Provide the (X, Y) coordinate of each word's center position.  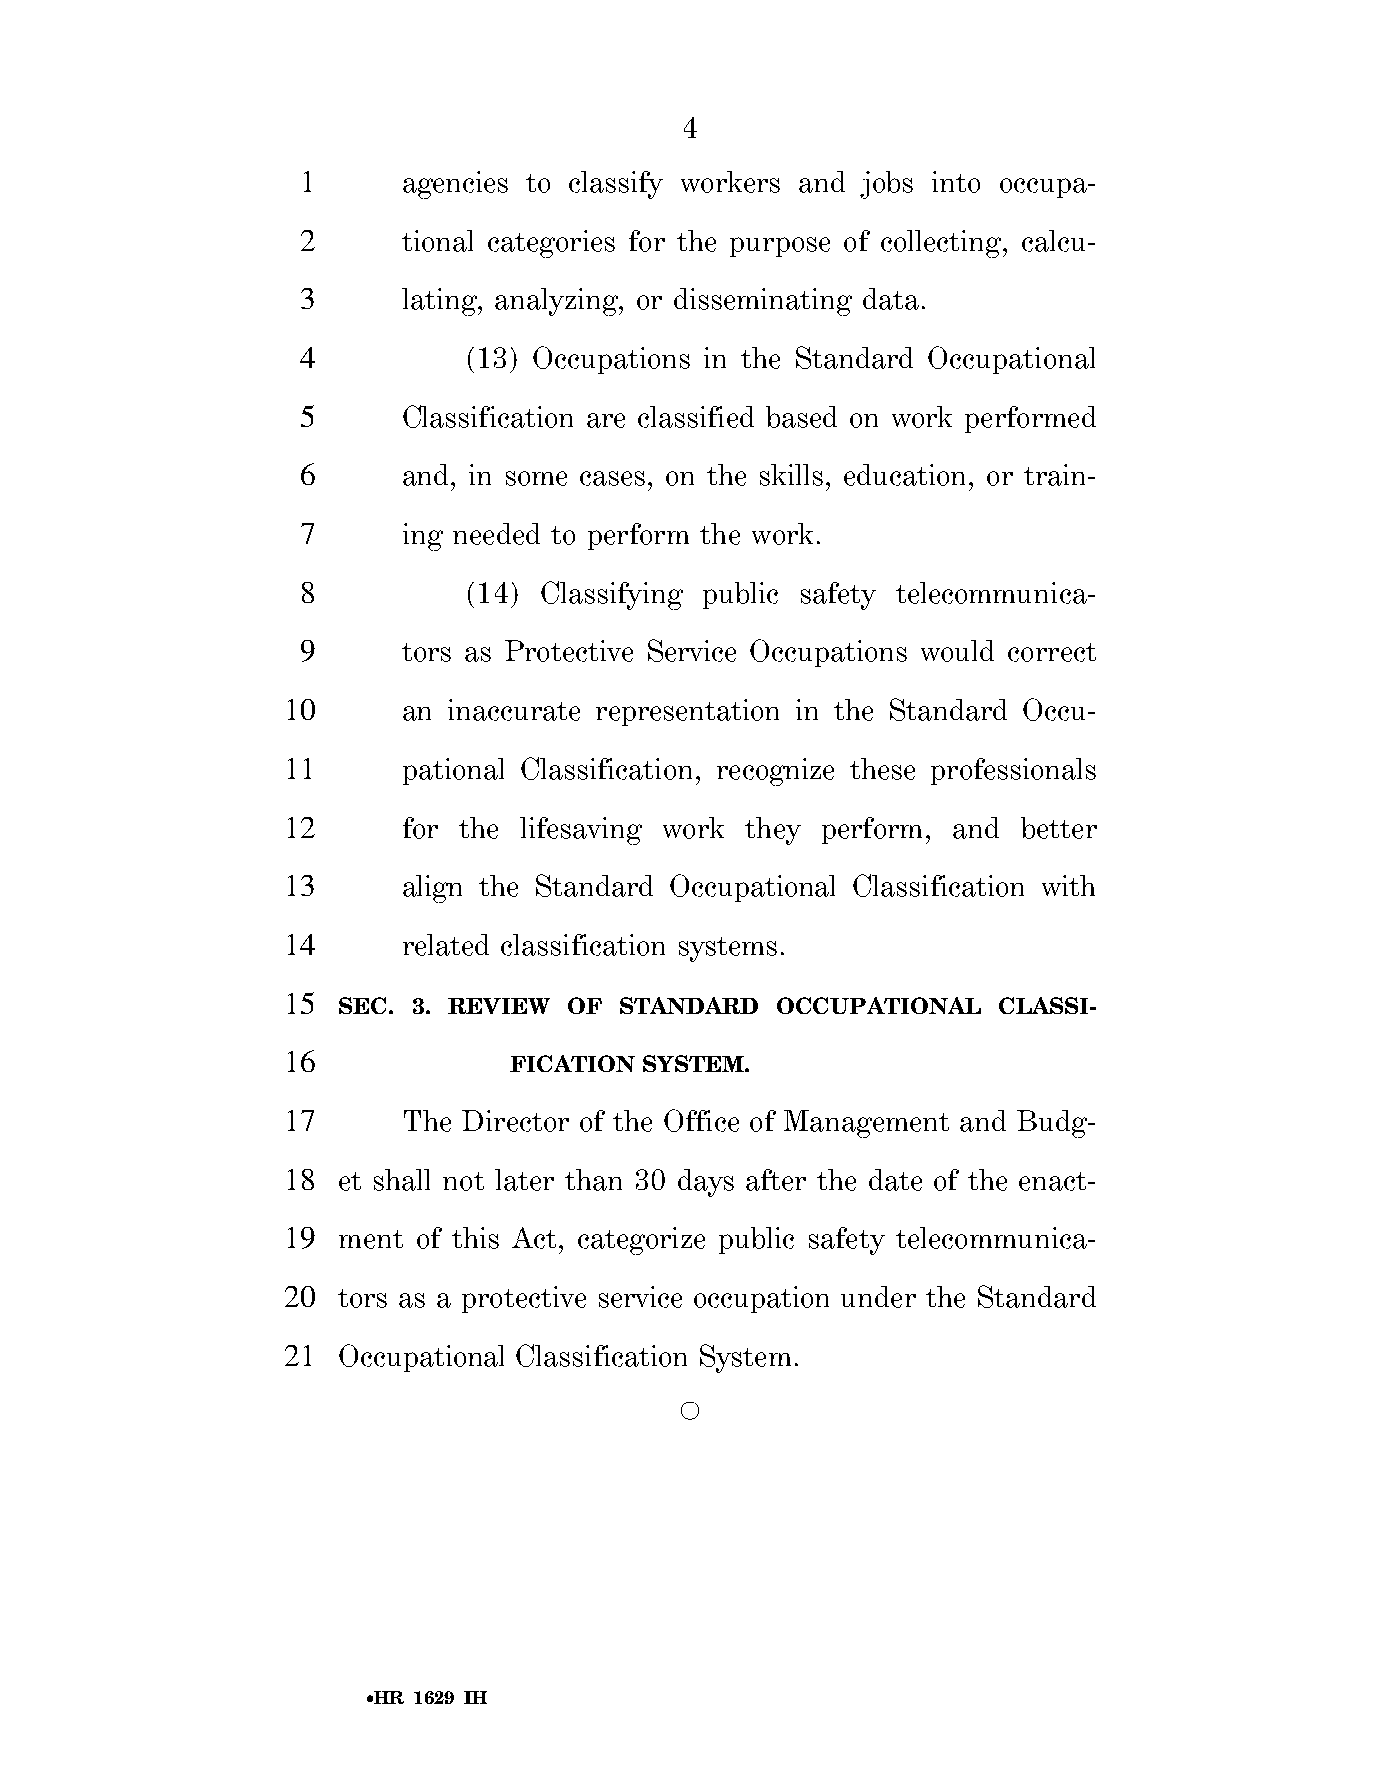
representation (687, 712)
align (432, 889)
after (776, 1180)
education (904, 475)
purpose (780, 247)
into (956, 182)
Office (701, 1120)
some (536, 478)
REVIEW (499, 1006)
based (801, 417)
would (957, 651)
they (773, 831)
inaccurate (514, 710)
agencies (455, 185)
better (1059, 828)
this (475, 1238)
